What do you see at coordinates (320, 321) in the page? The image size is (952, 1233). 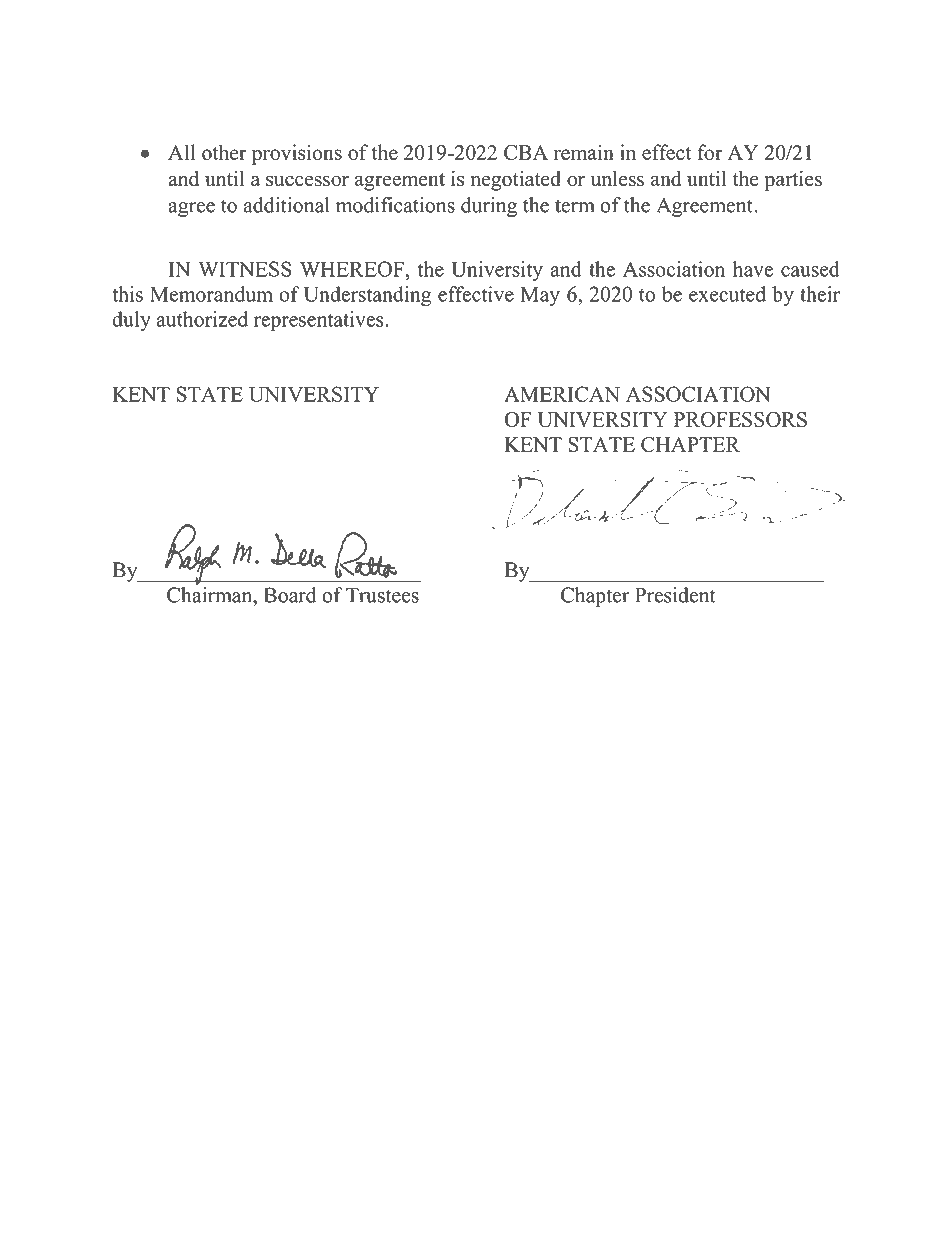 I see `representatives` at bounding box center [320, 321].
